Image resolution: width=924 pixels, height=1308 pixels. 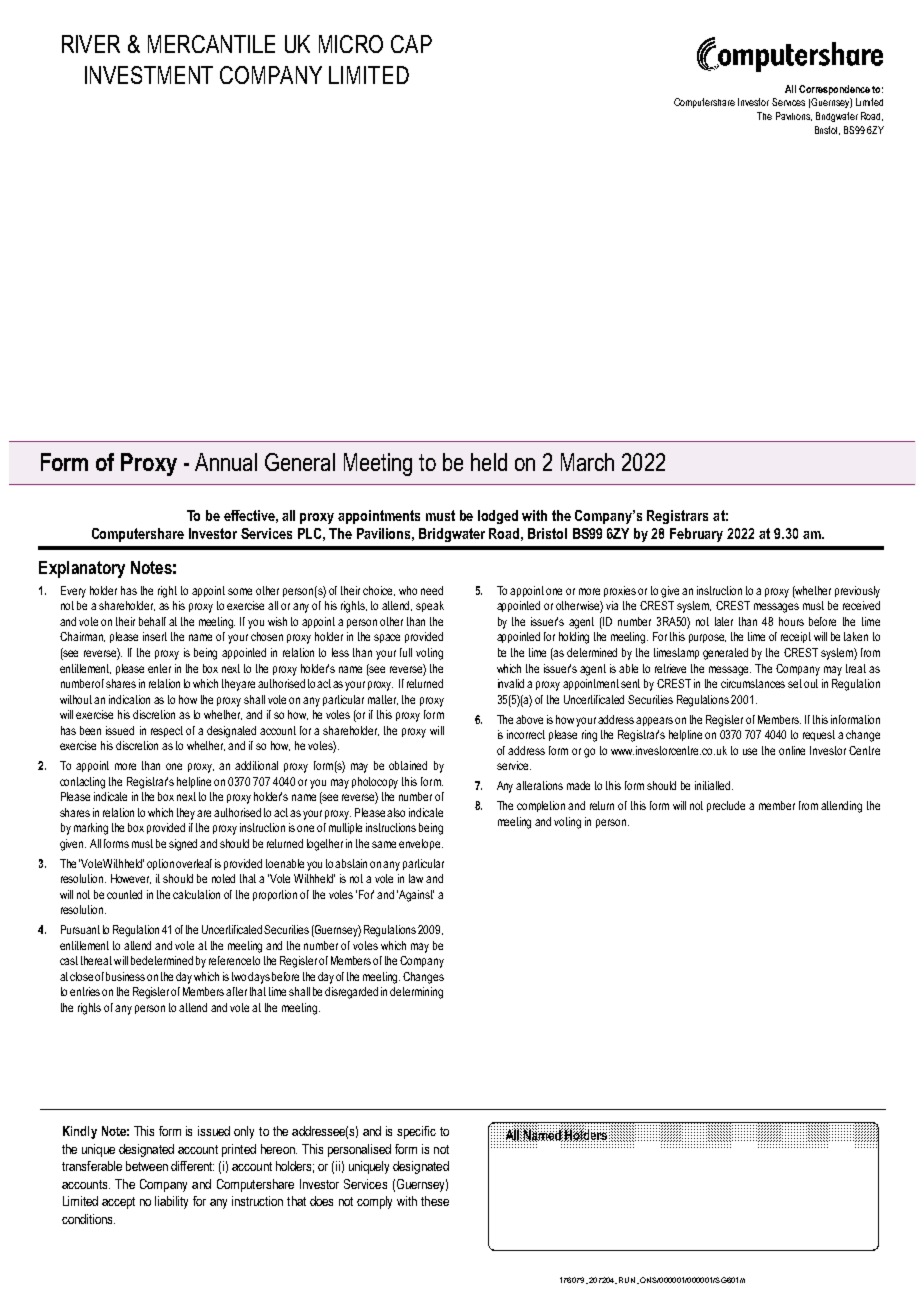 I want to click on specific, so click(x=416, y=1132).
